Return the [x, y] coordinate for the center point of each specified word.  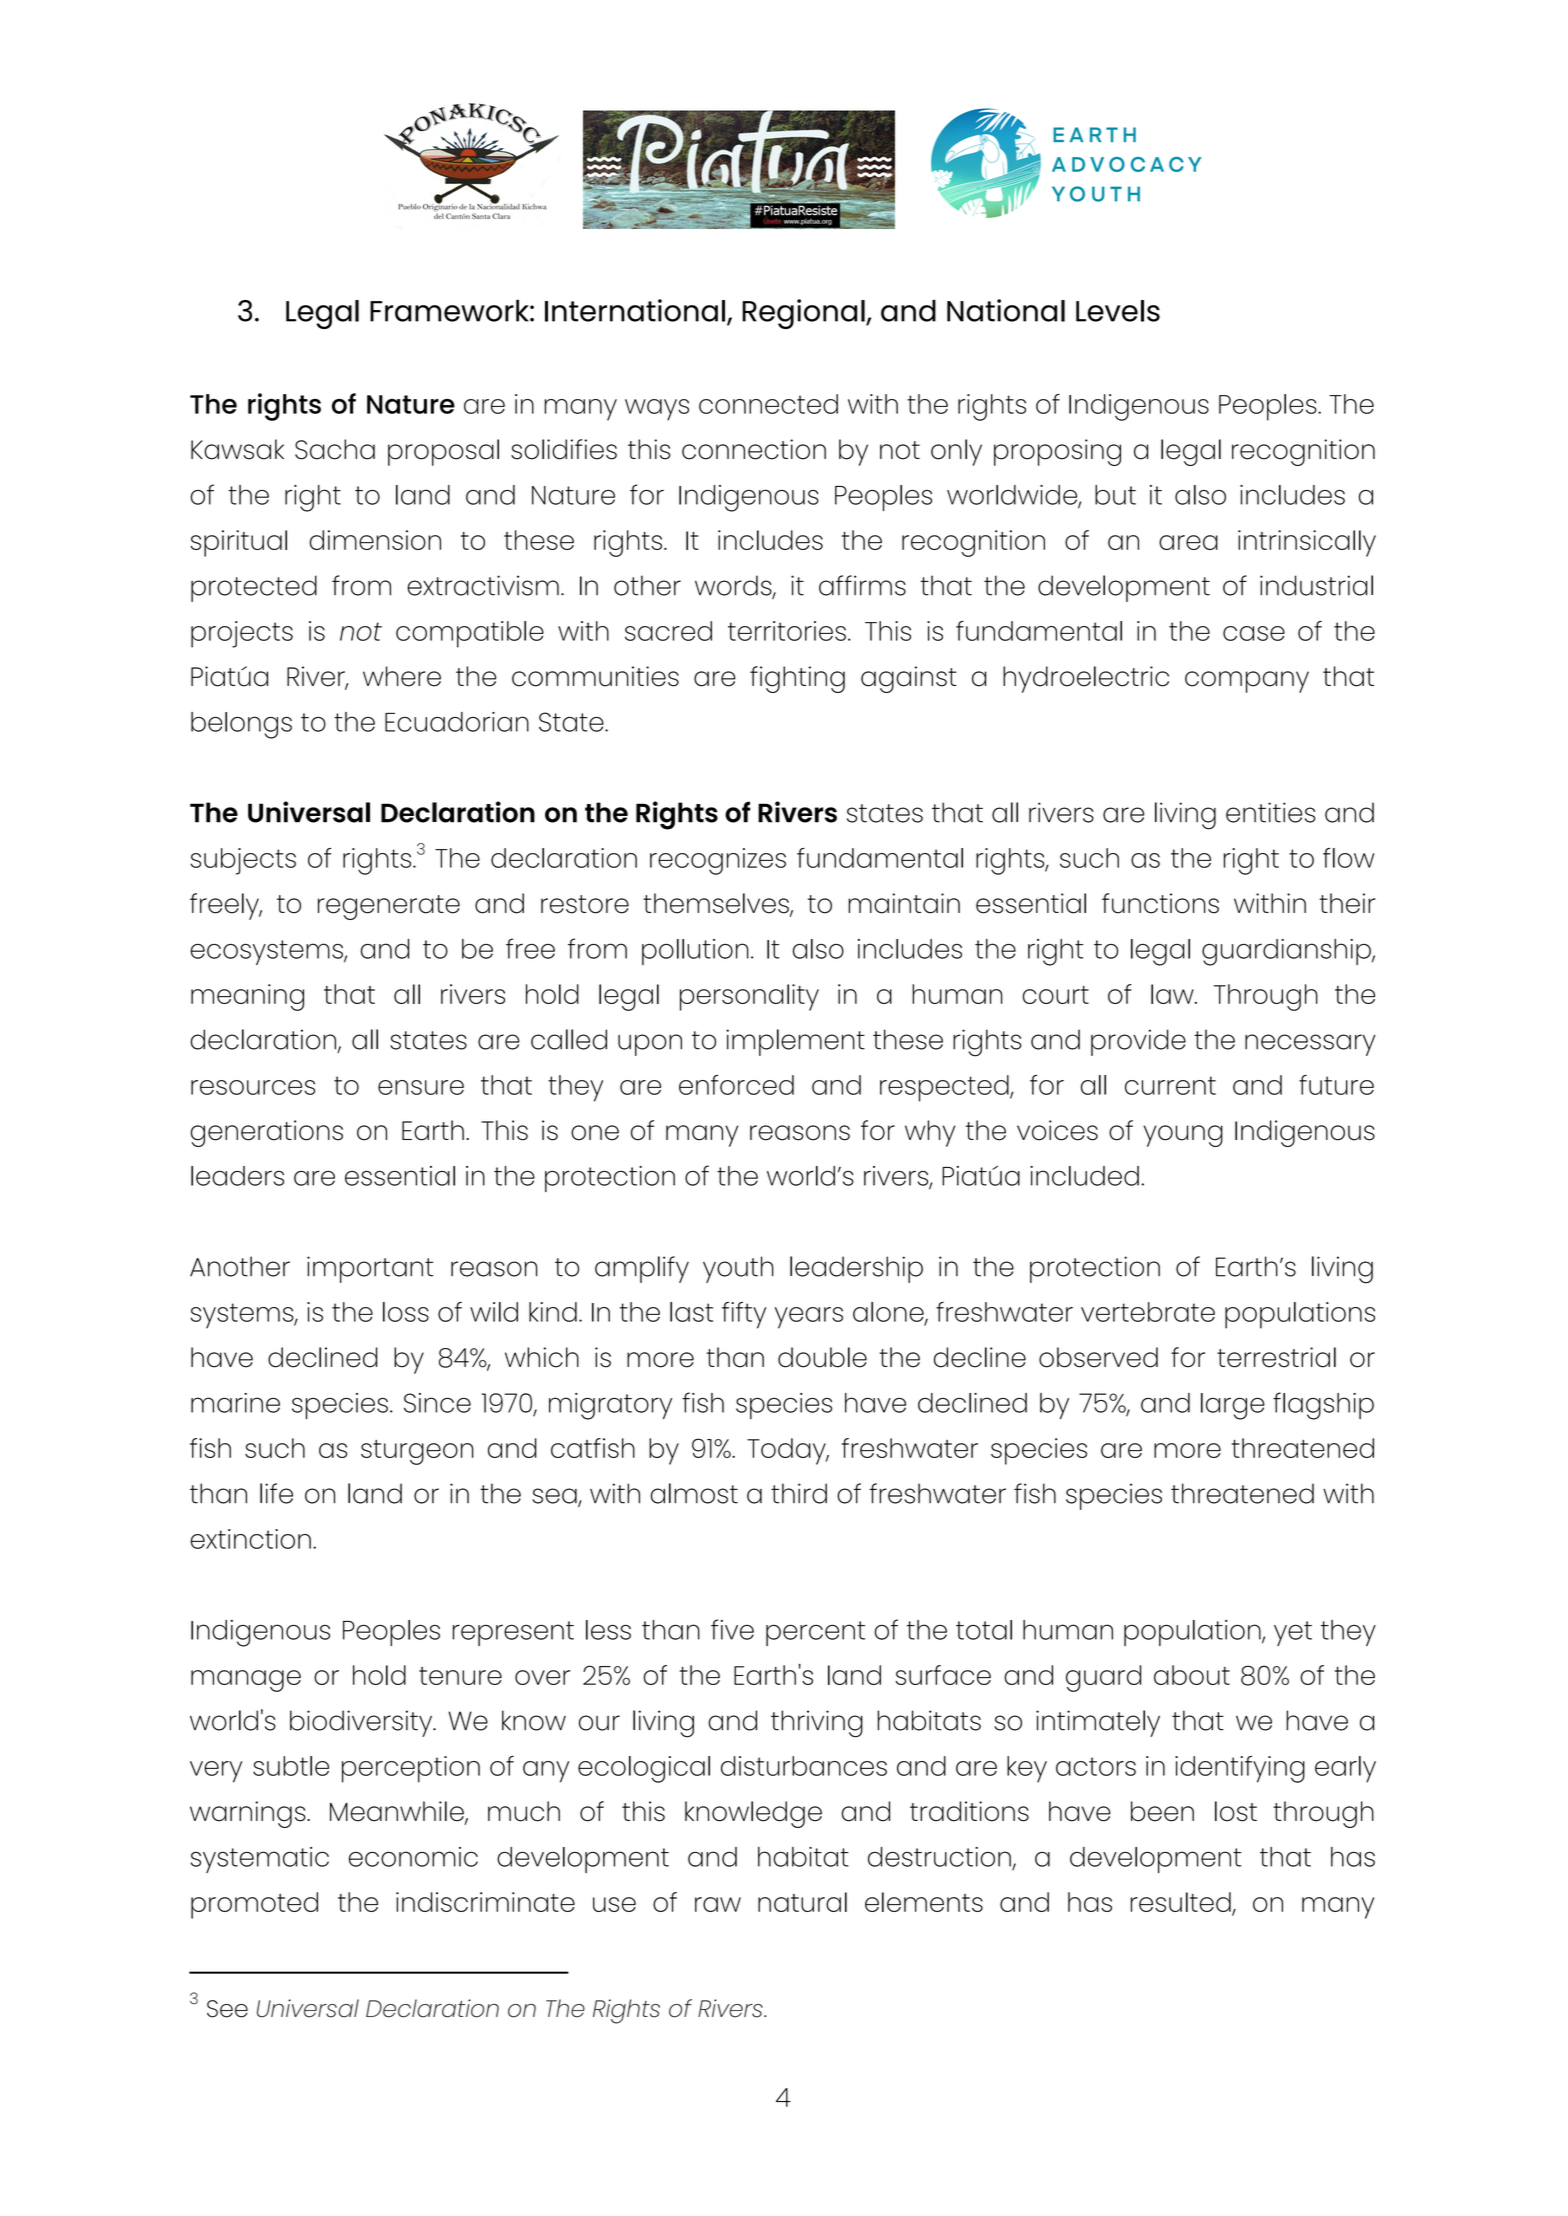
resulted [1182, 1903]
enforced [736, 1085]
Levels [1118, 311]
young [1183, 1136]
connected [768, 404]
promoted [254, 1905]
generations [266, 1133]
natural [802, 1902]
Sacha [335, 449]
